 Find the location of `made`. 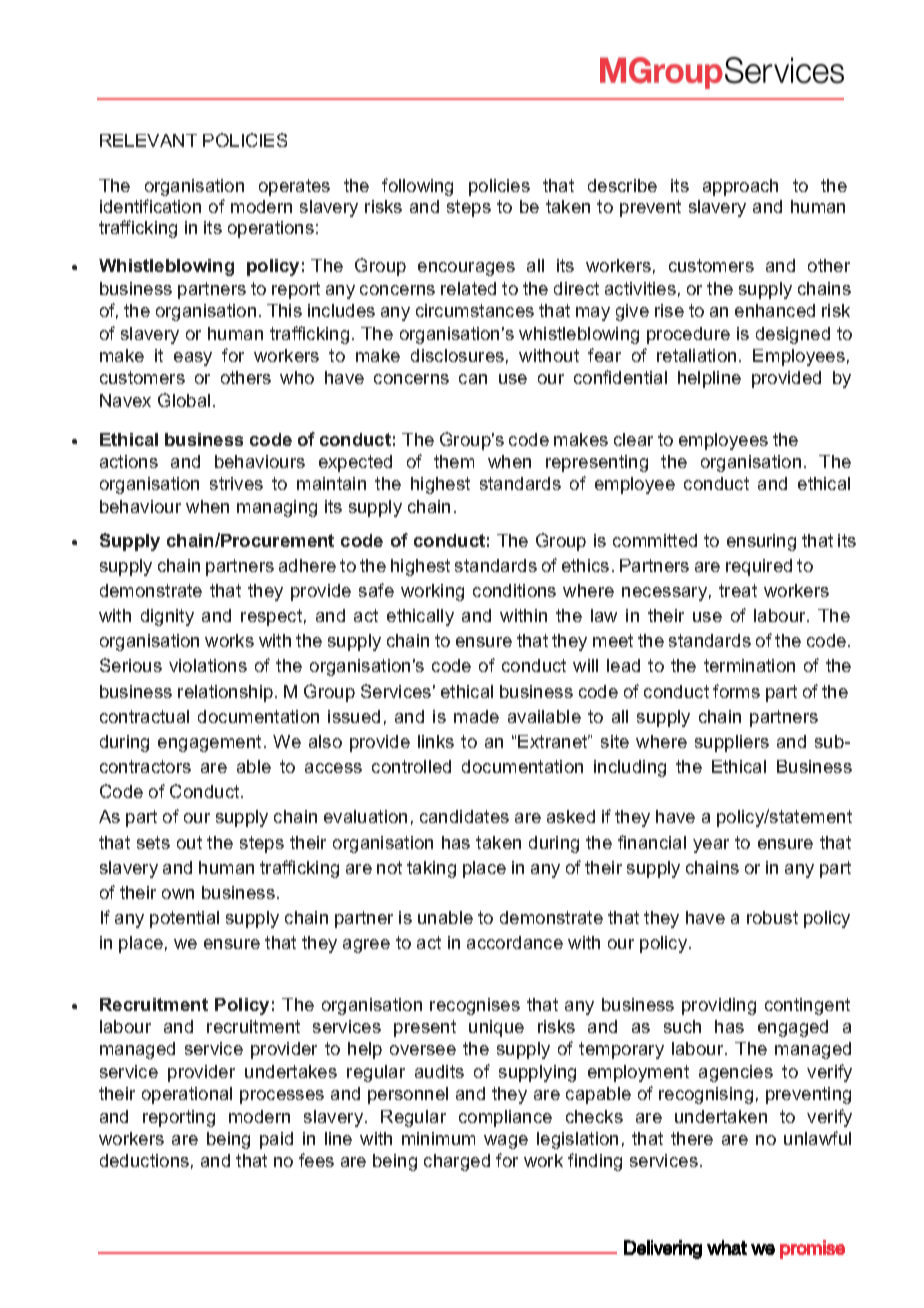

made is located at coordinates (476, 716).
